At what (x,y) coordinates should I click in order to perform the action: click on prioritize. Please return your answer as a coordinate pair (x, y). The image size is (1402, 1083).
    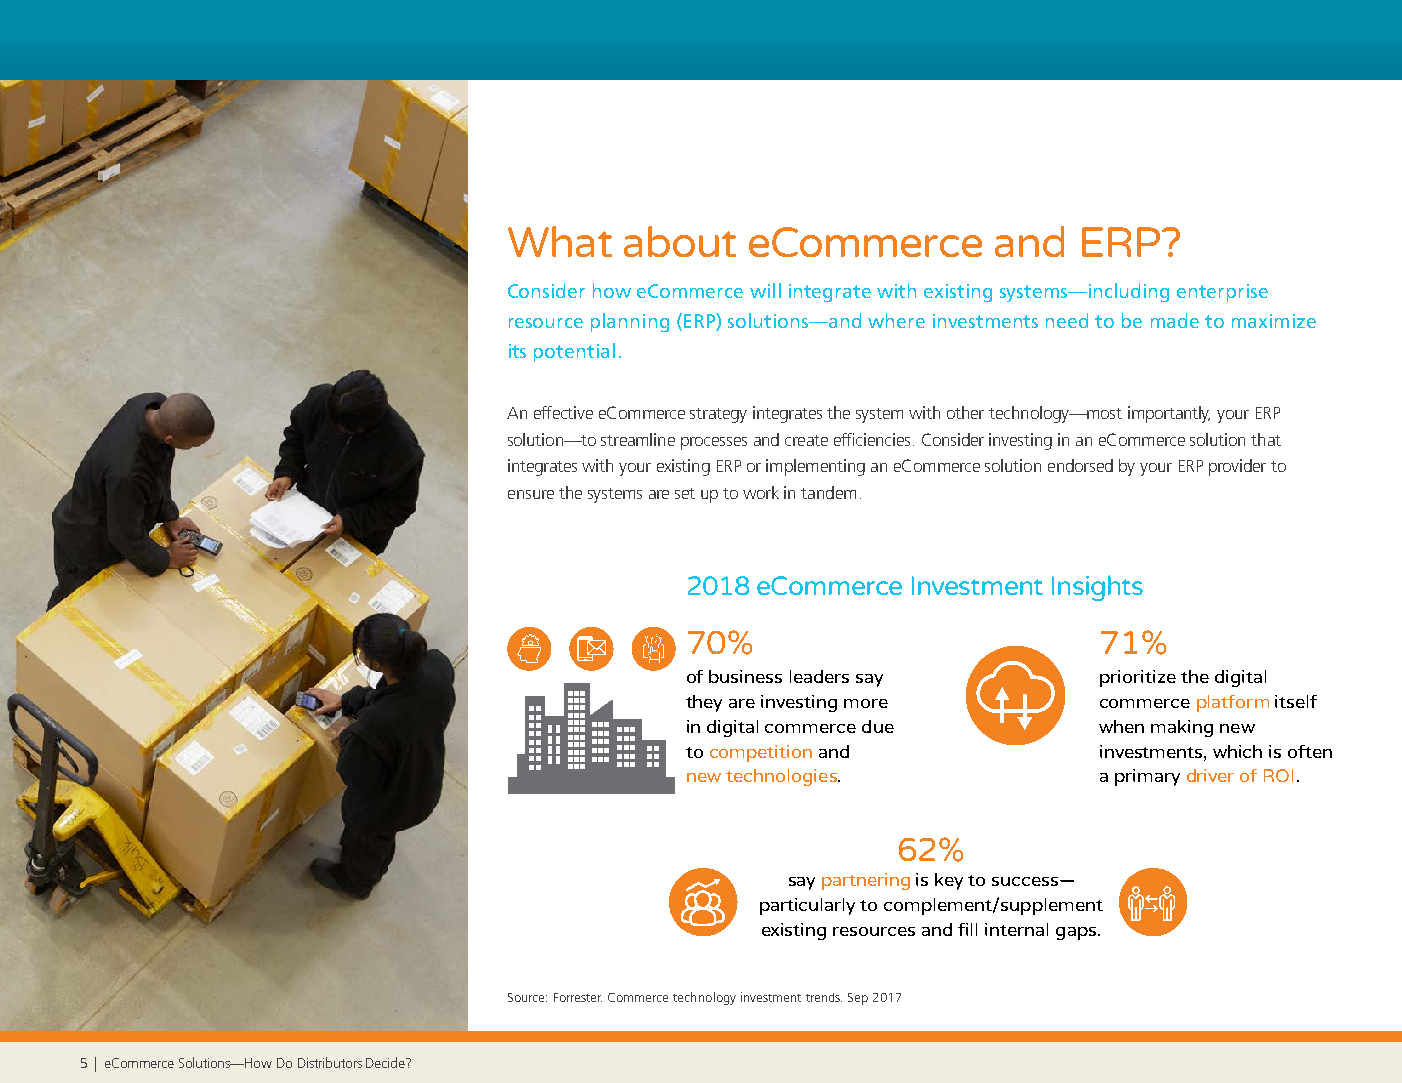
    Looking at the image, I should click on (1138, 678).
